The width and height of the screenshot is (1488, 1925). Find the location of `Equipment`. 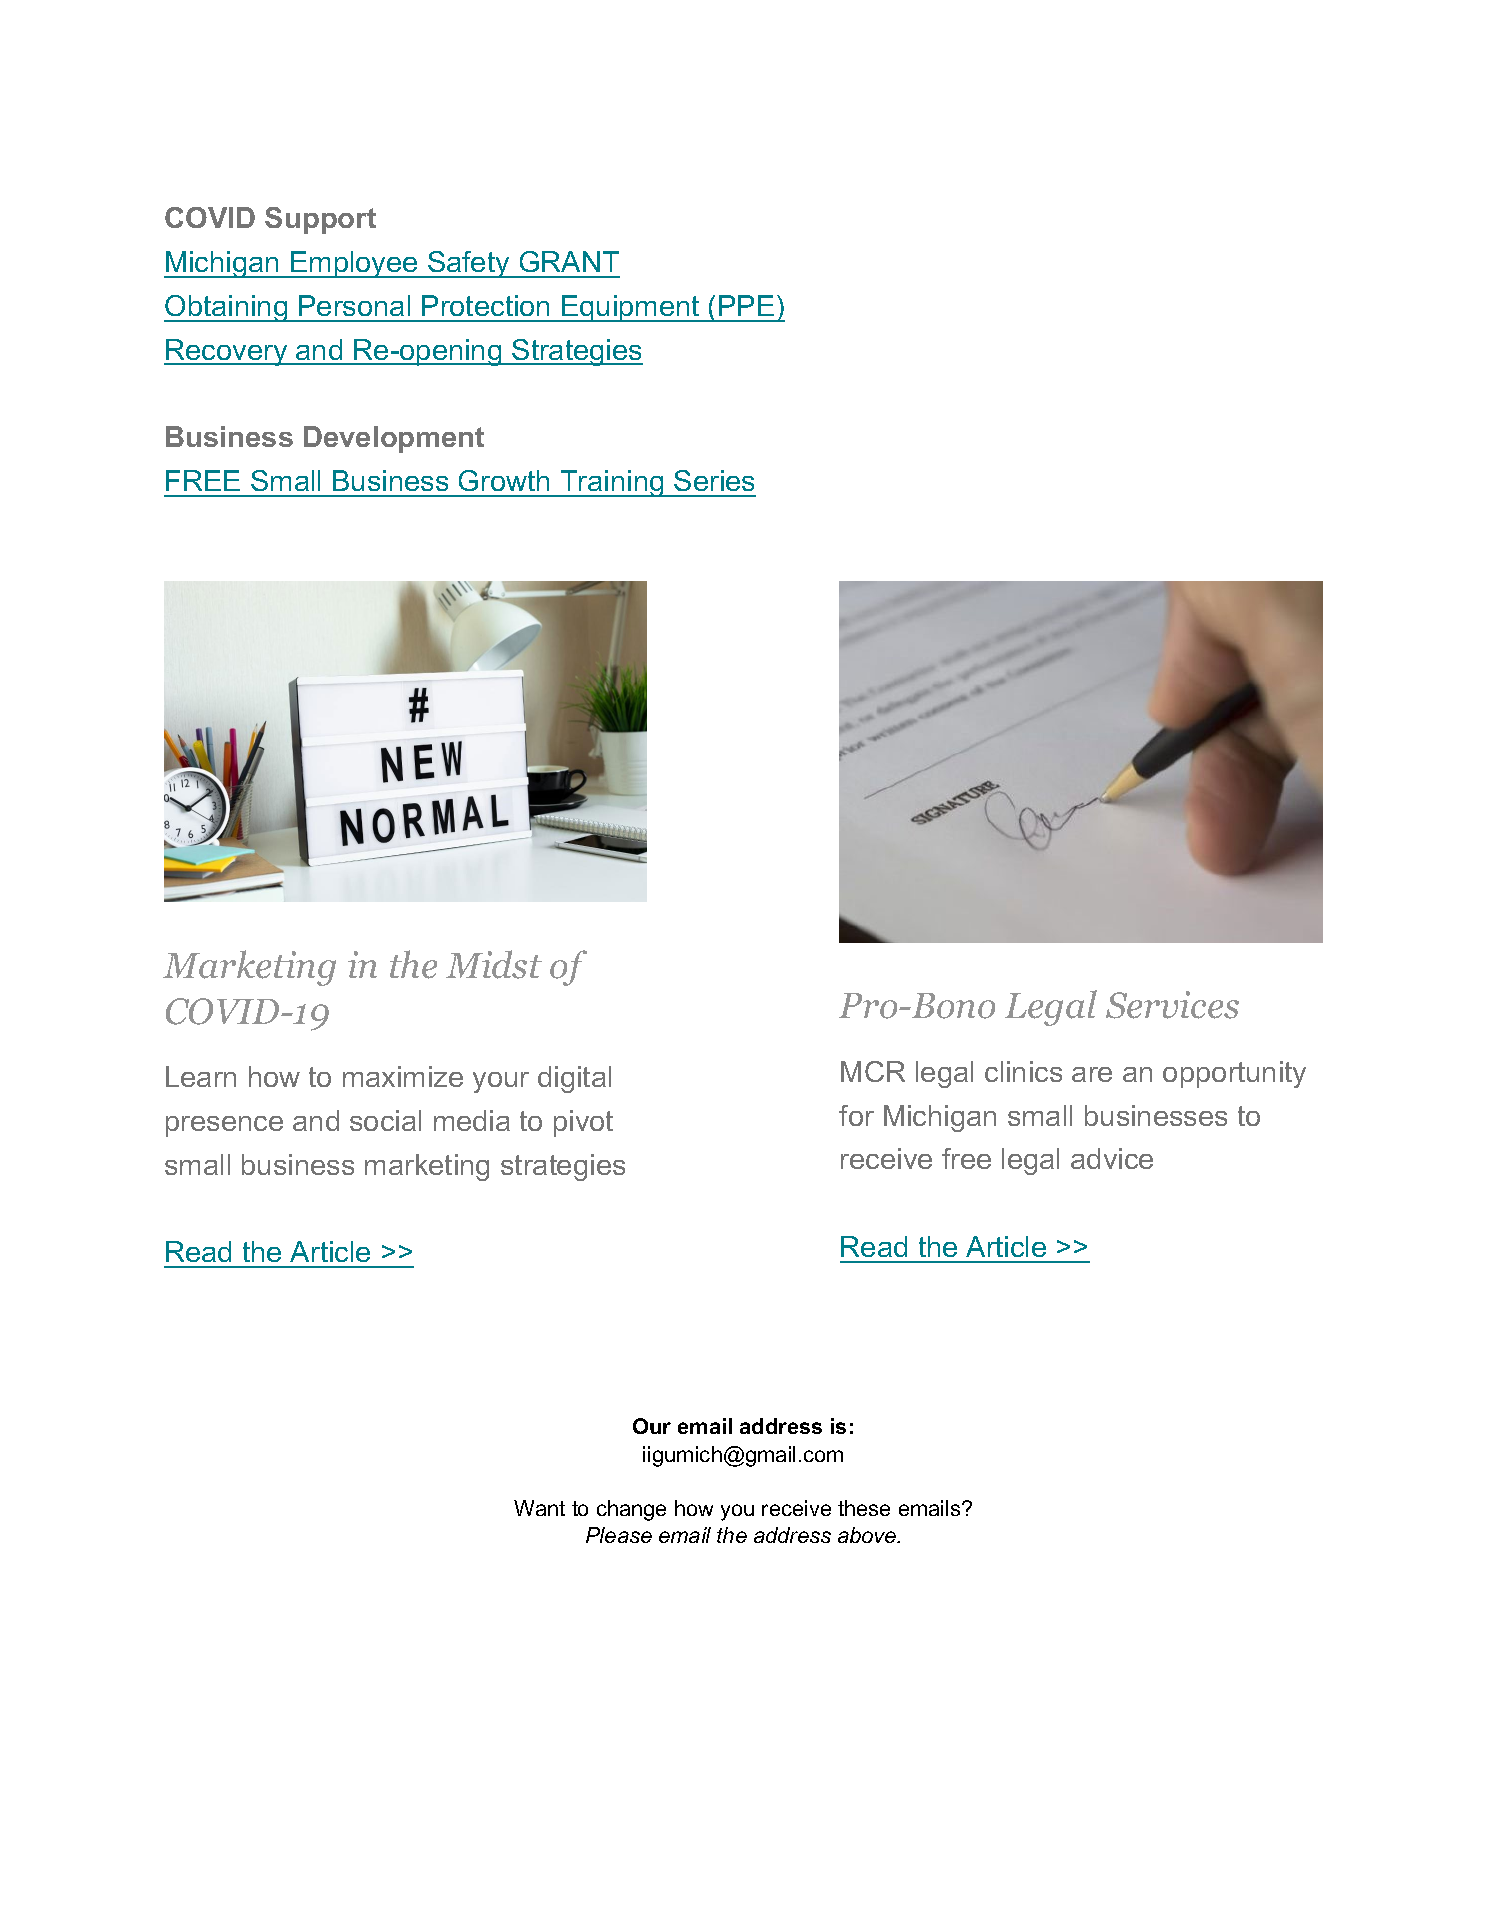

Equipment is located at coordinates (631, 308).
